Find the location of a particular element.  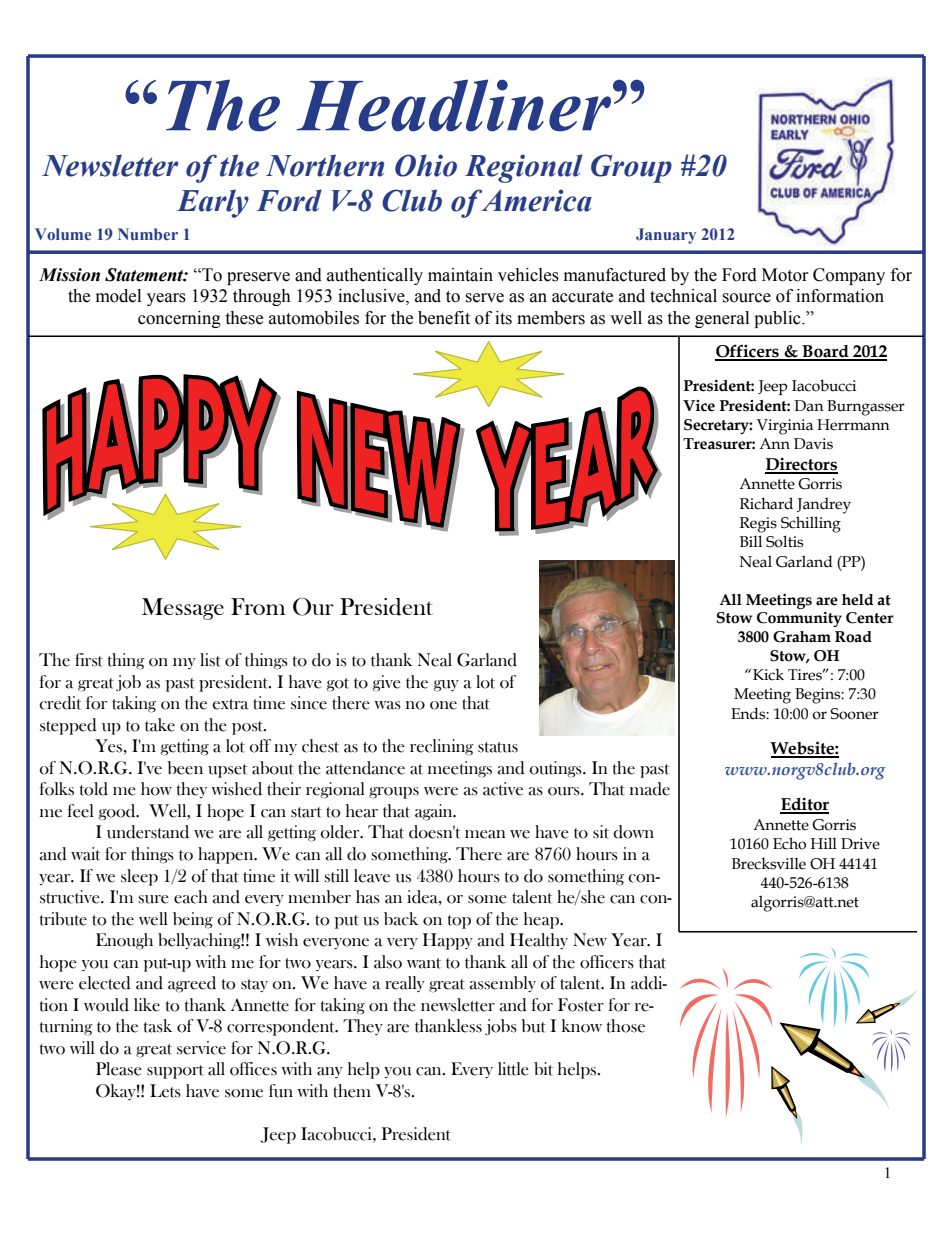

sleep is located at coordinates (139, 877).
